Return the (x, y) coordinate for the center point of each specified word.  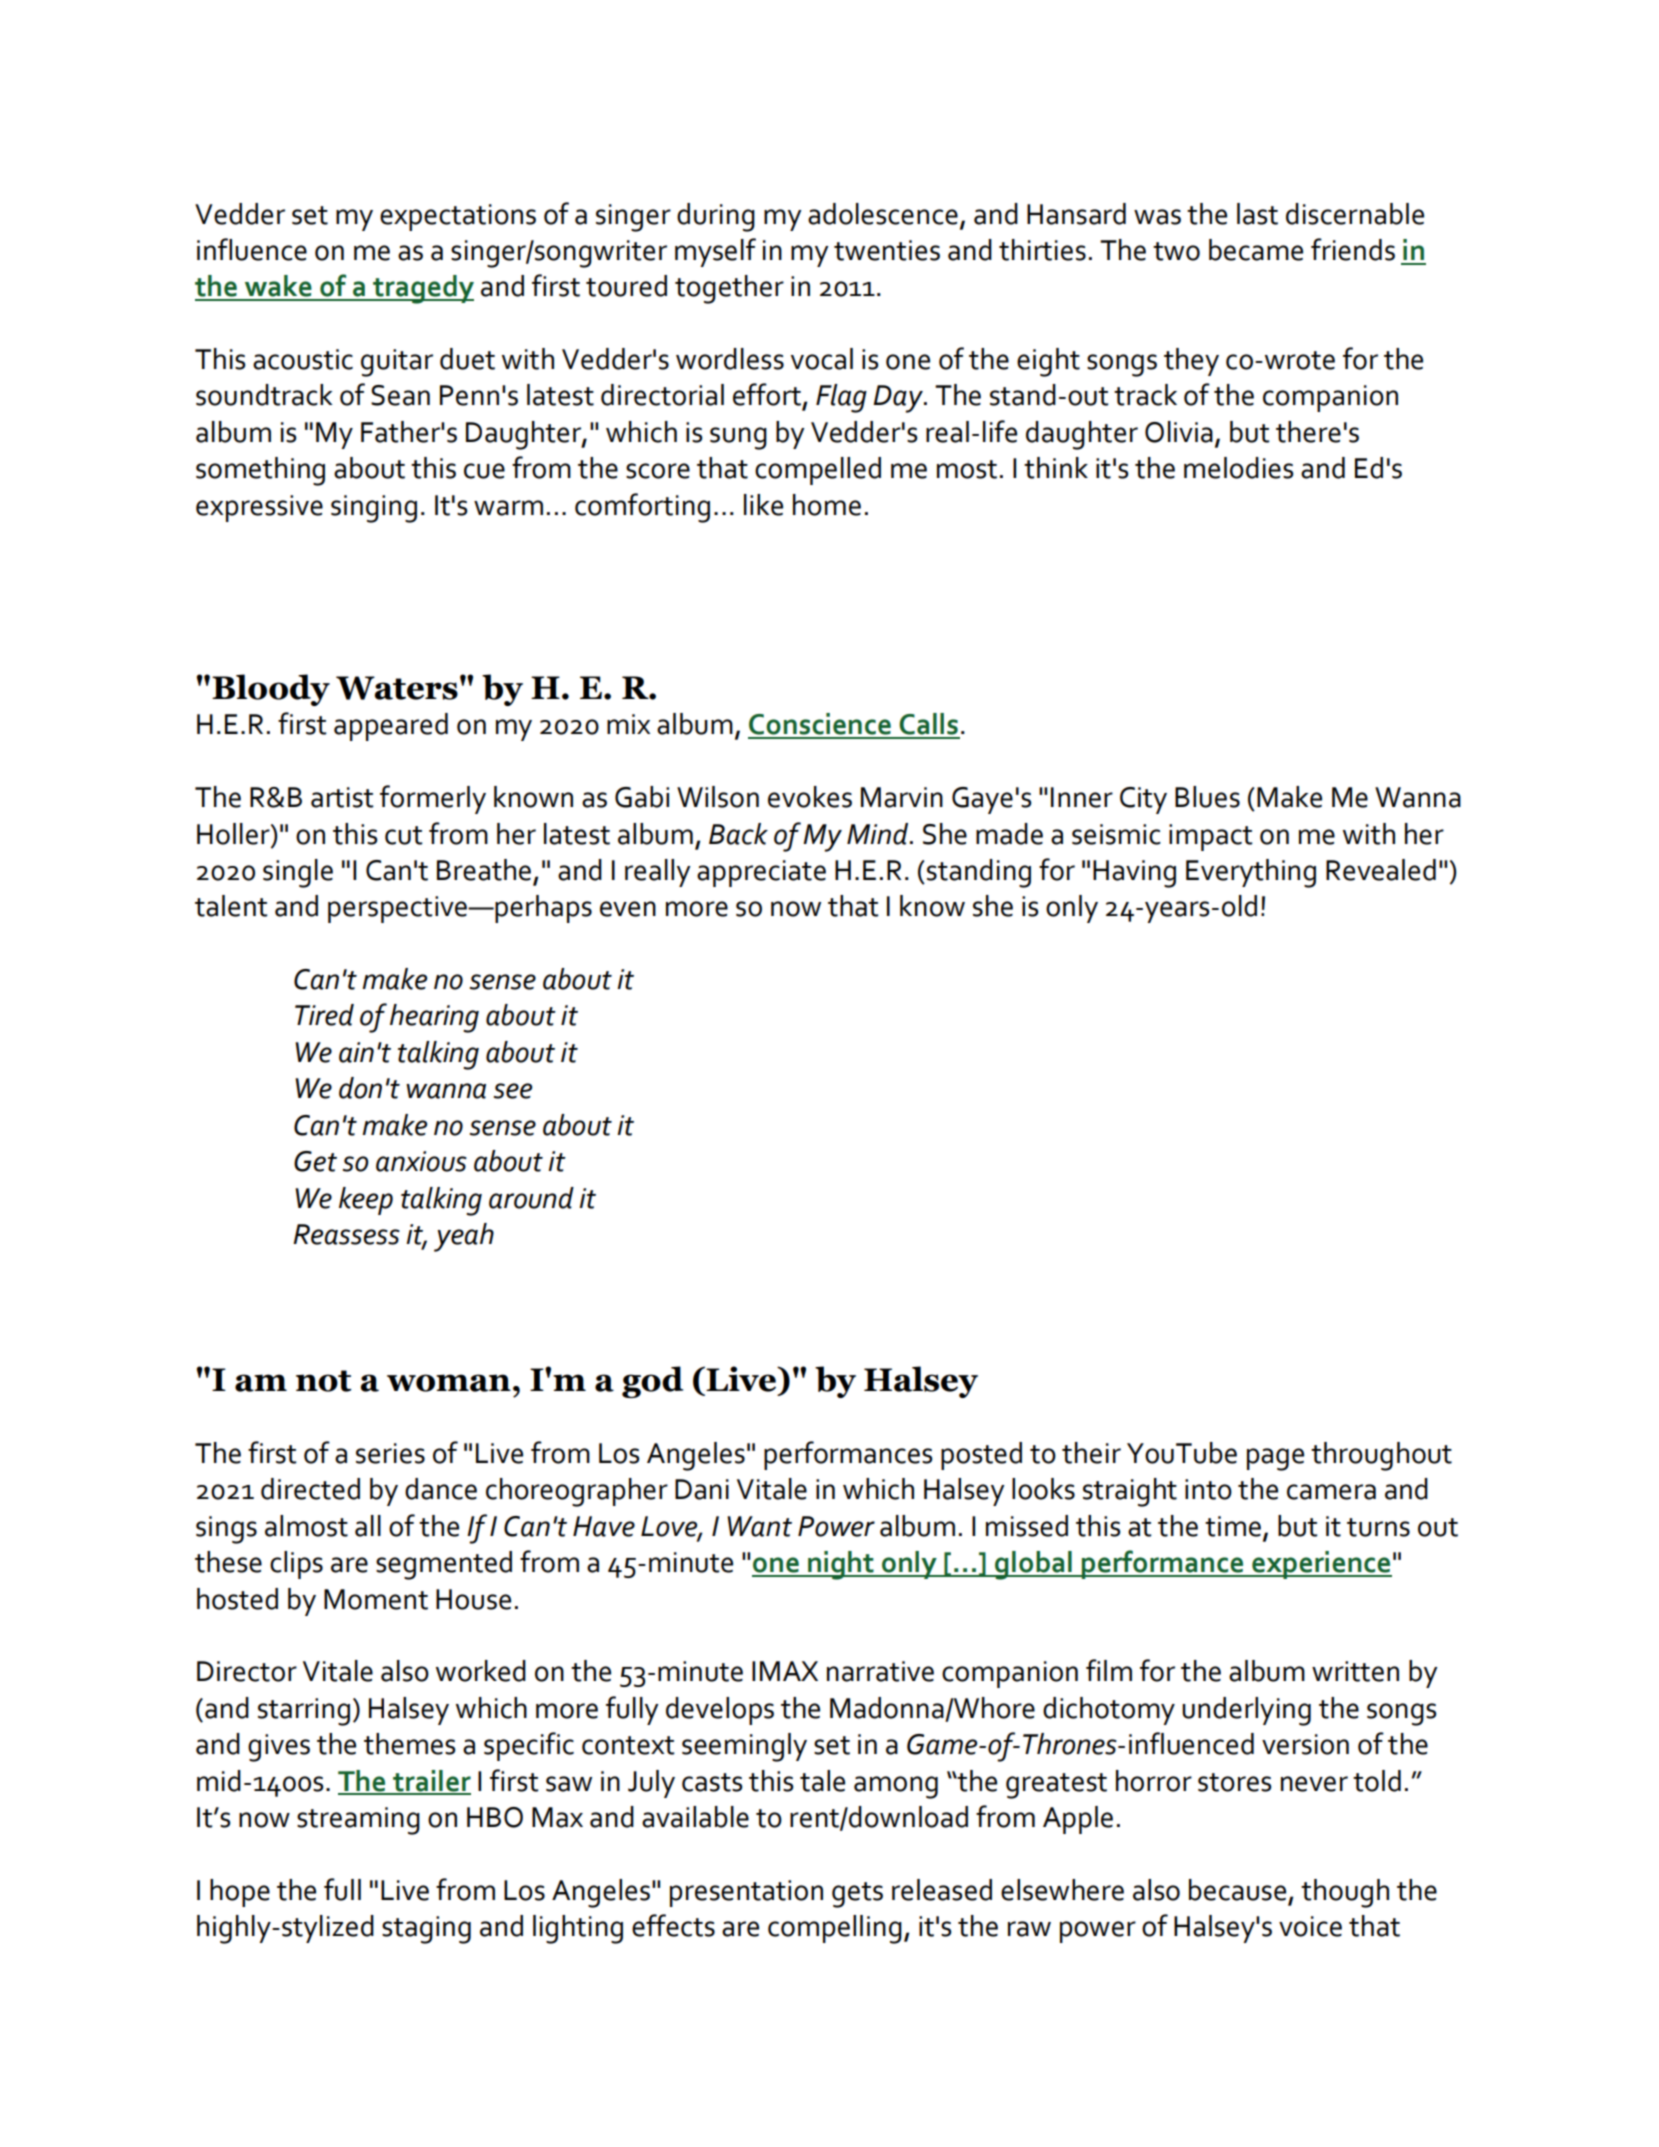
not (323, 1381)
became (1256, 250)
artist (342, 797)
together (729, 289)
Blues (1207, 797)
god (652, 1382)
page (1275, 1459)
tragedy (422, 289)
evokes (810, 797)
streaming (358, 1821)
